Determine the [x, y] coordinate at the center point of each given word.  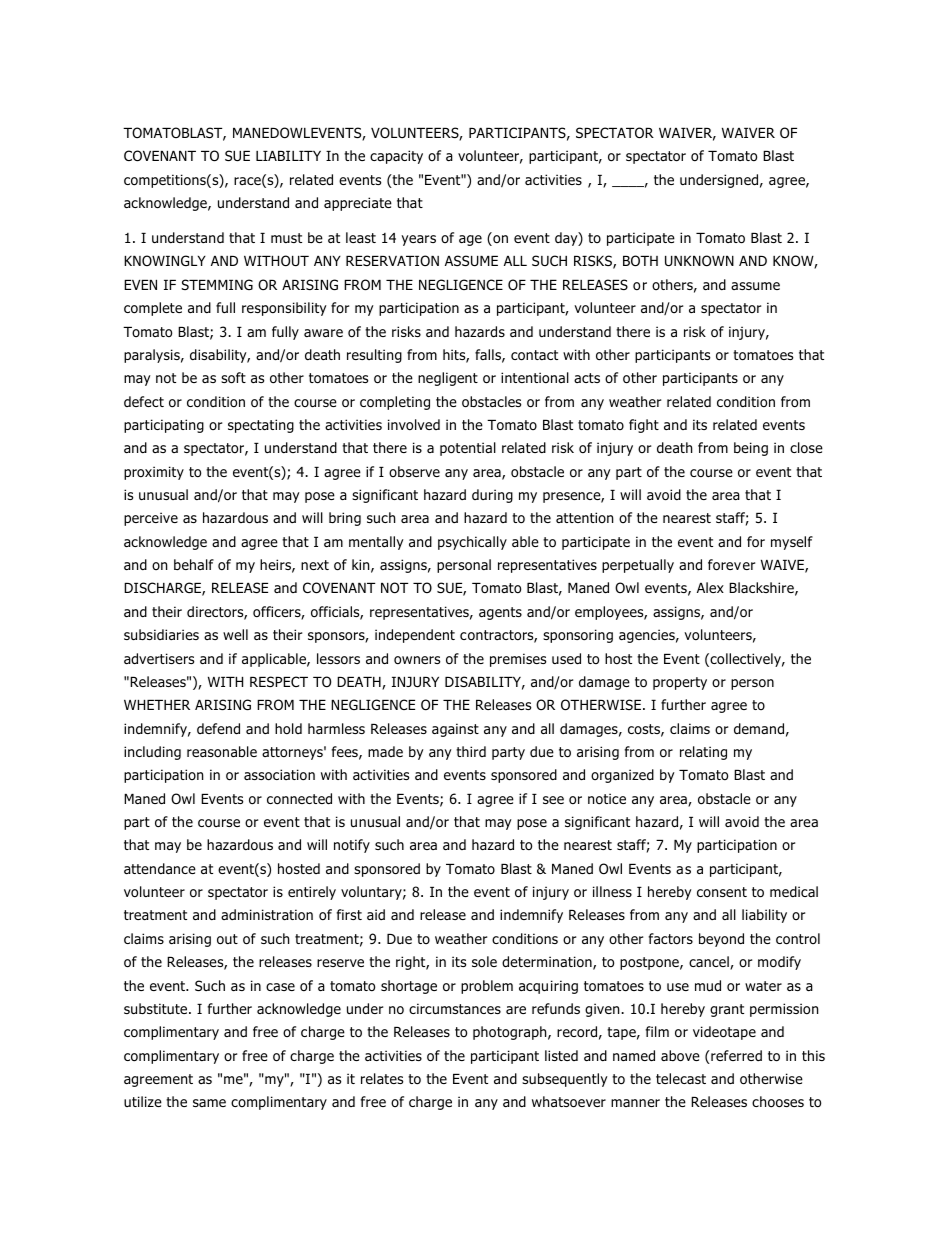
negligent [448, 379]
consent [722, 892]
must [286, 238]
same [209, 1103]
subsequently [565, 1080]
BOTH [640, 261]
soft [233, 378]
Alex [710, 587]
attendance [160, 868]
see [553, 800]
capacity [396, 157]
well [235, 634]
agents [500, 613]
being [751, 449]
